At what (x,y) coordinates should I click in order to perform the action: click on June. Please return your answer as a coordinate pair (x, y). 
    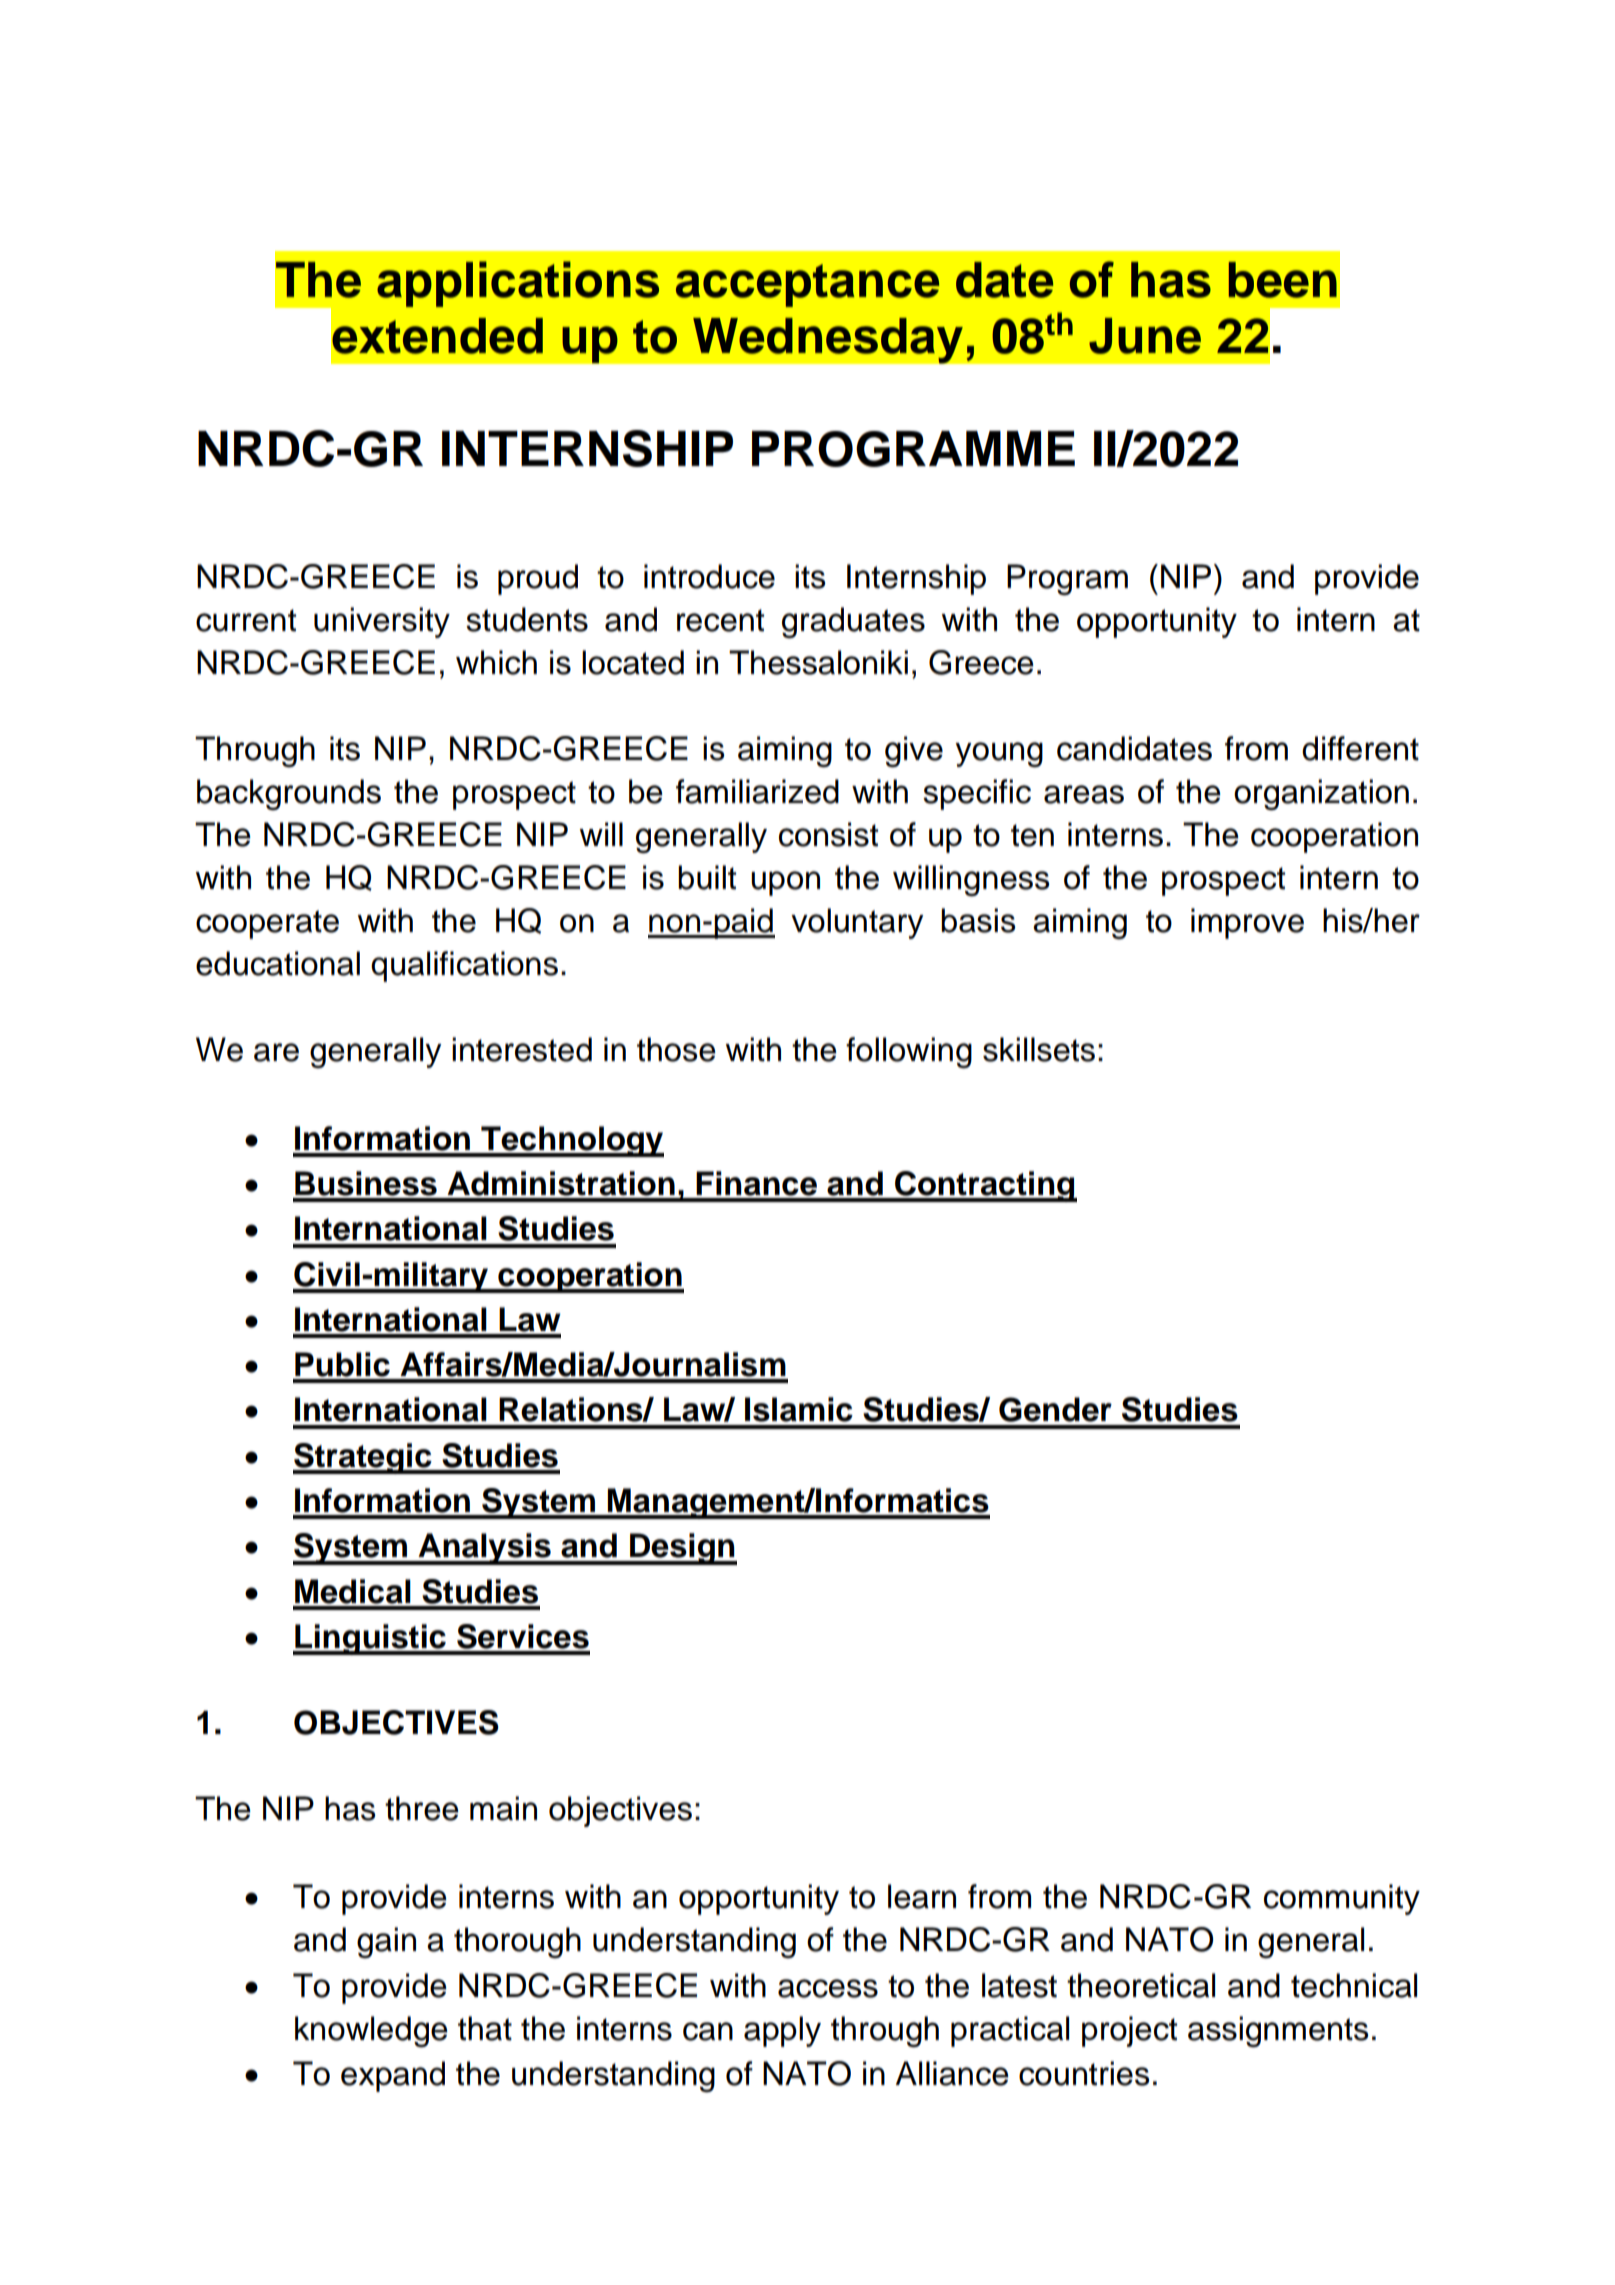
    Looking at the image, I should click on (1145, 336).
